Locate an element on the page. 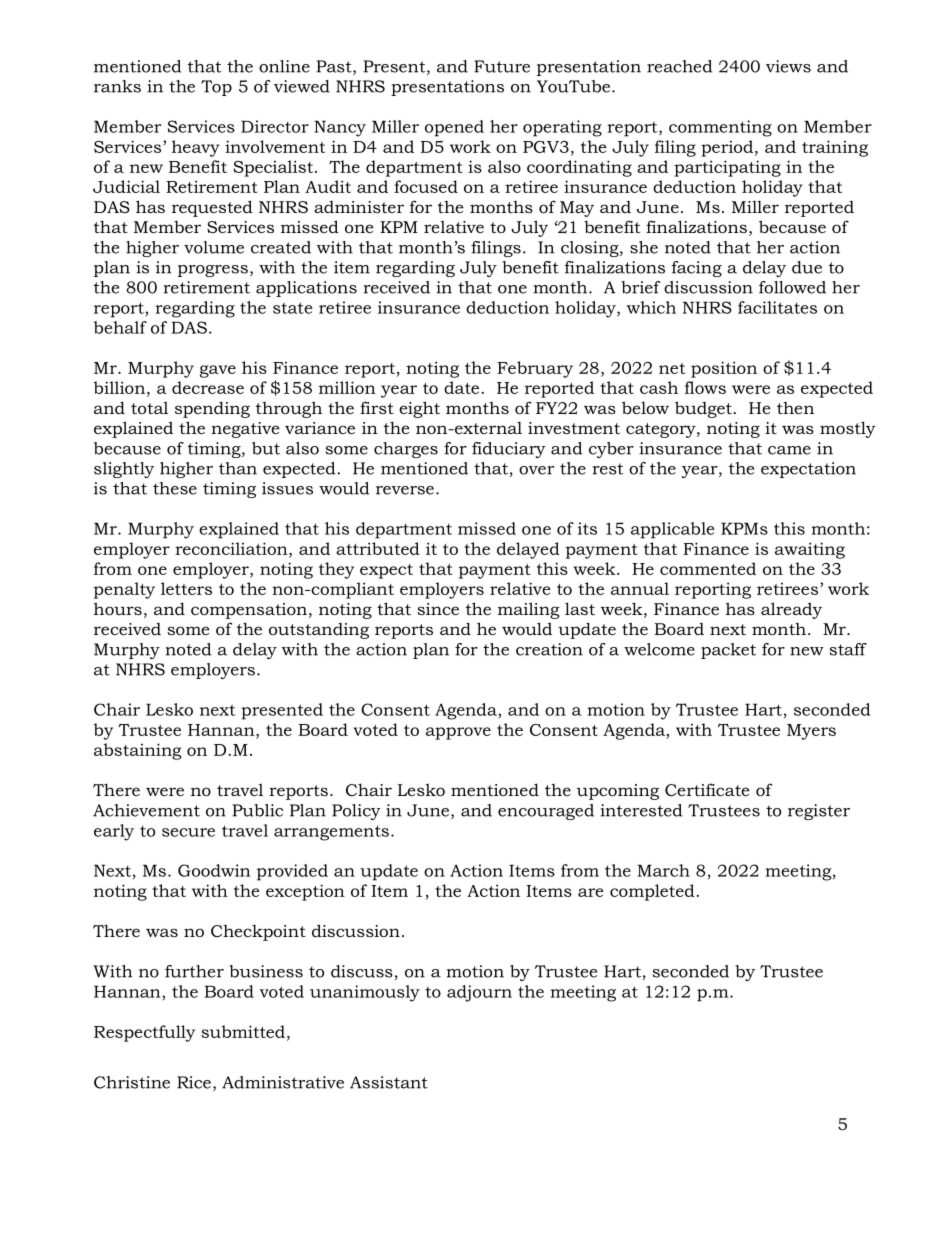 The height and width of the page is (1233, 952). Top is located at coordinates (216, 88).
